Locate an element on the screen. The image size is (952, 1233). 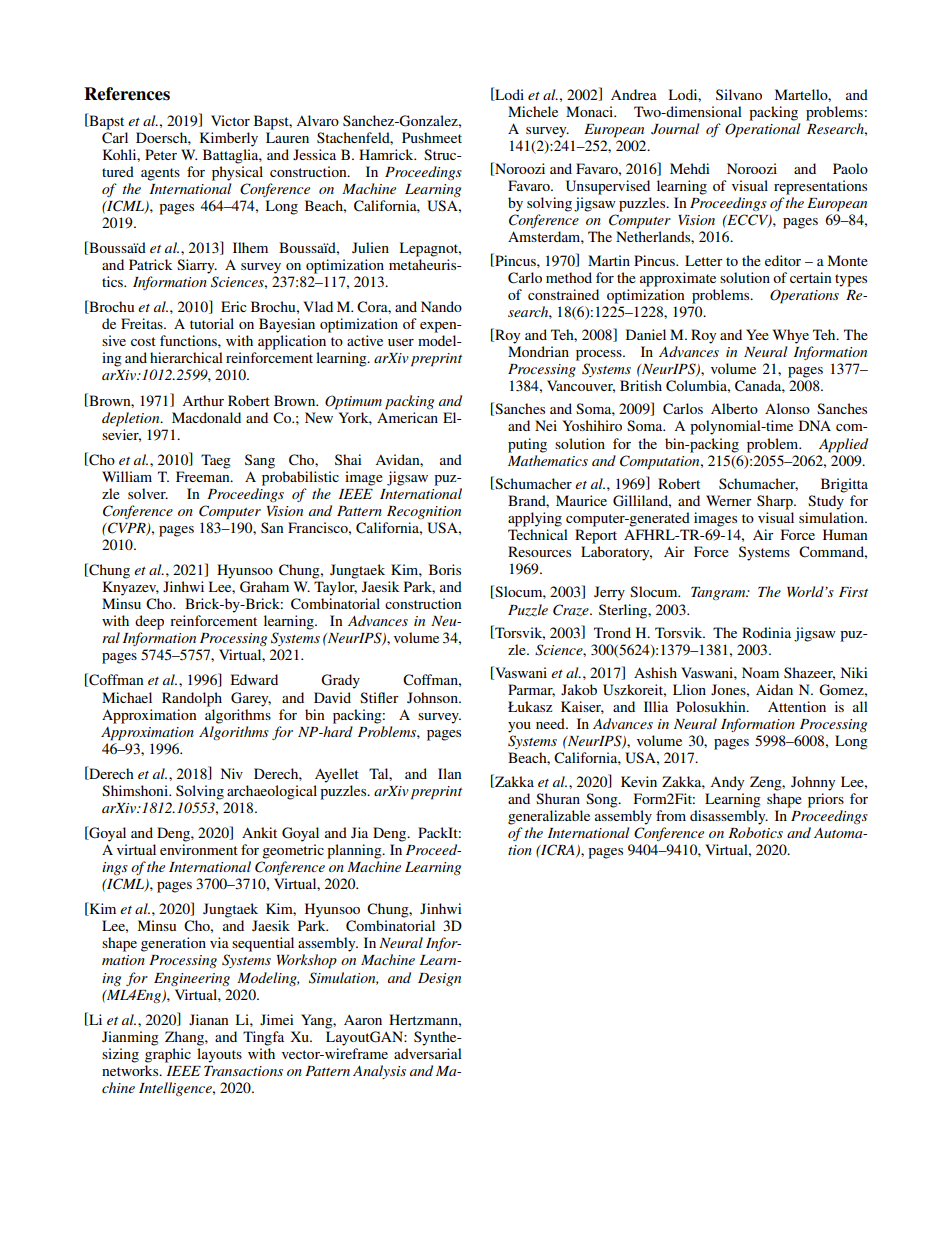
Michele is located at coordinates (533, 111).
